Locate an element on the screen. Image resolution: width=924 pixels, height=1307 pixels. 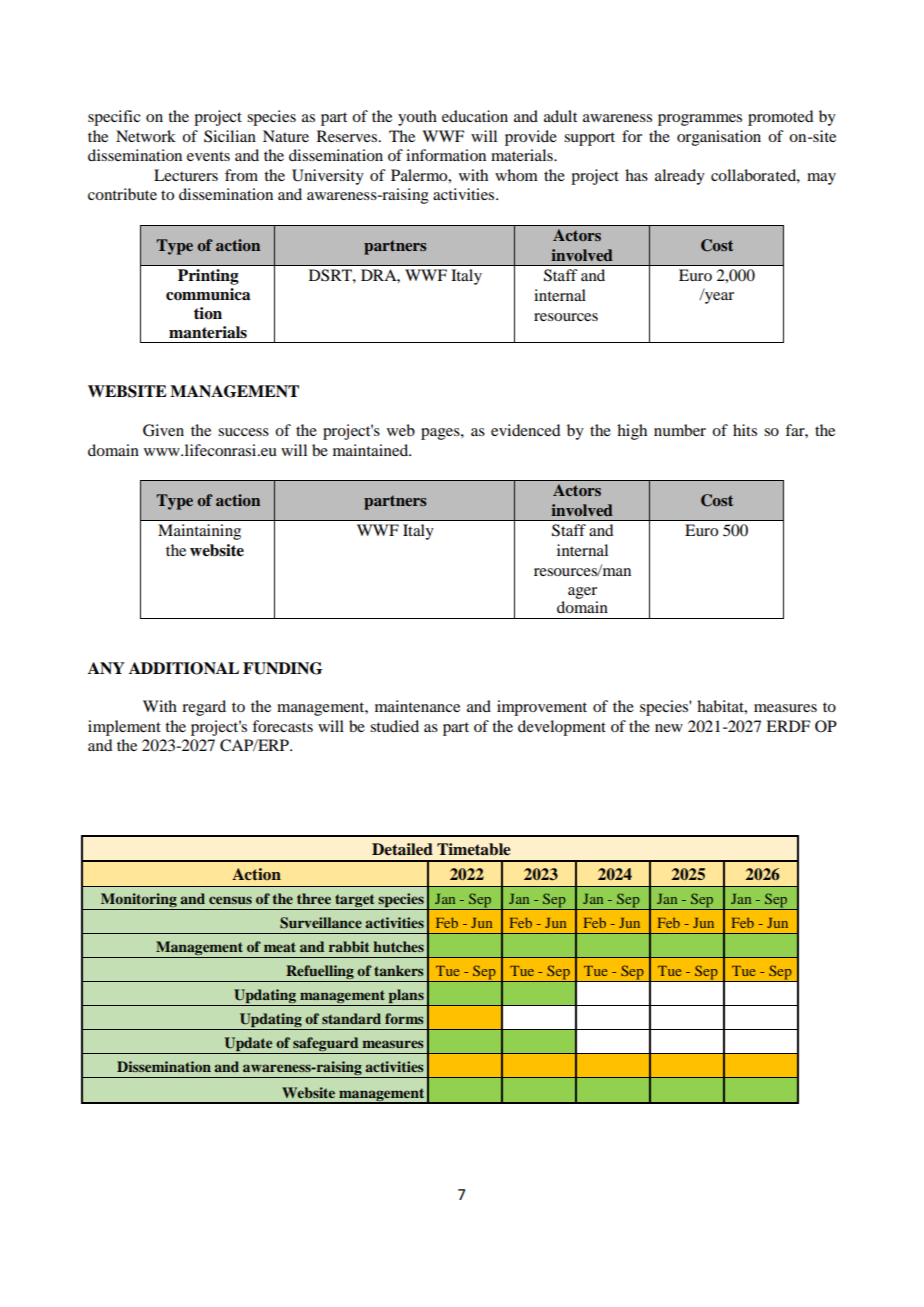
new is located at coordinates (669, 728).
